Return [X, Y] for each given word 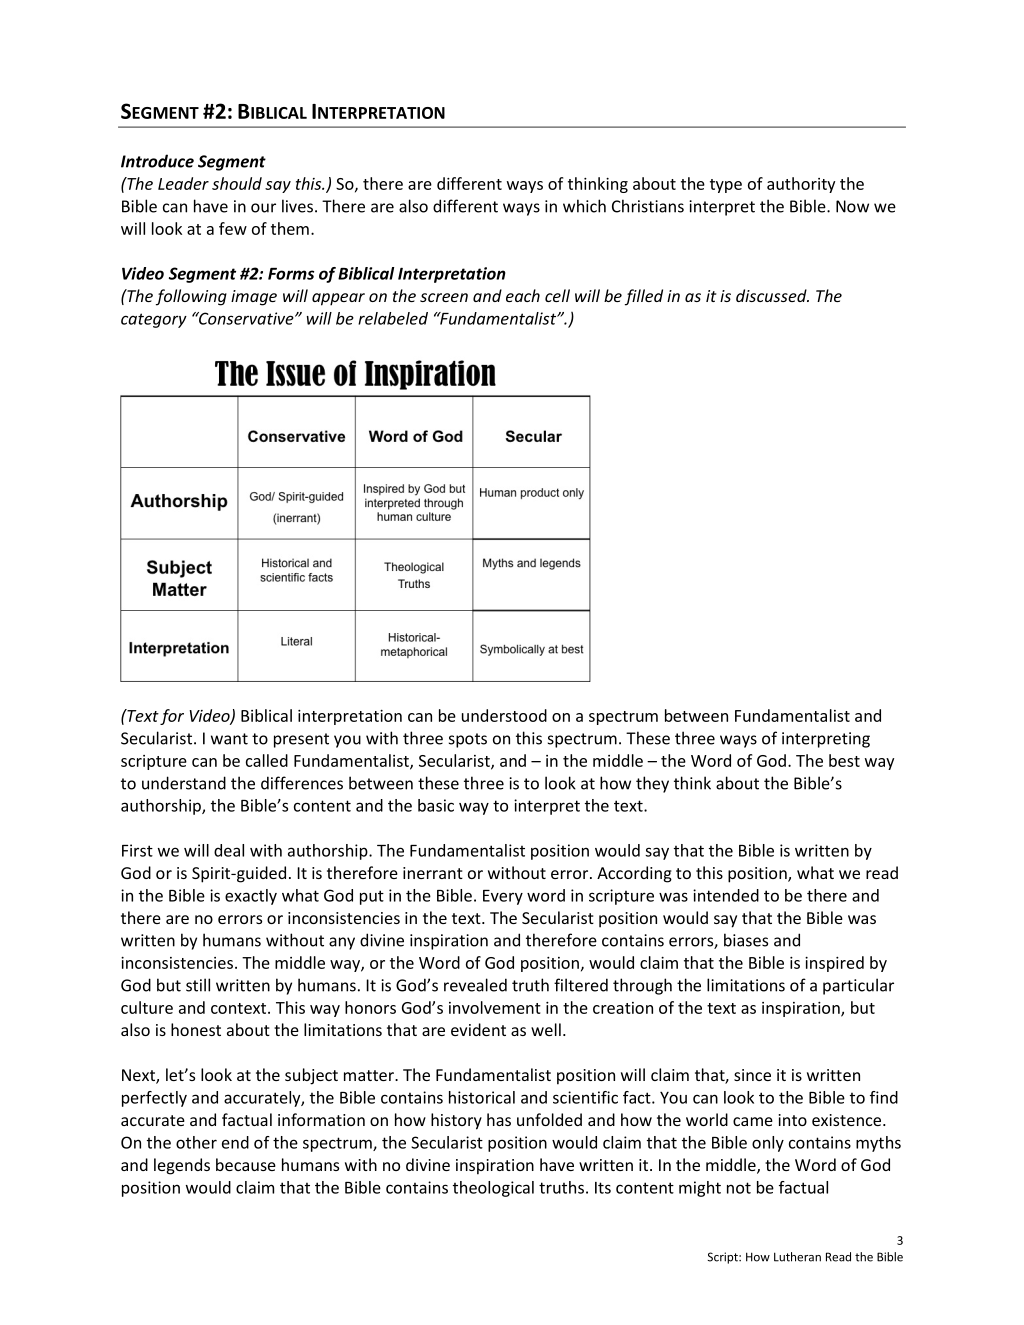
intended [726, 895]
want [229, 739]
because [246, 1164]
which [584, 206]
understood [504, 715]
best [844, 760]
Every [503, 897]
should [237, 183]
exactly [251, 897]
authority [801, 185]
